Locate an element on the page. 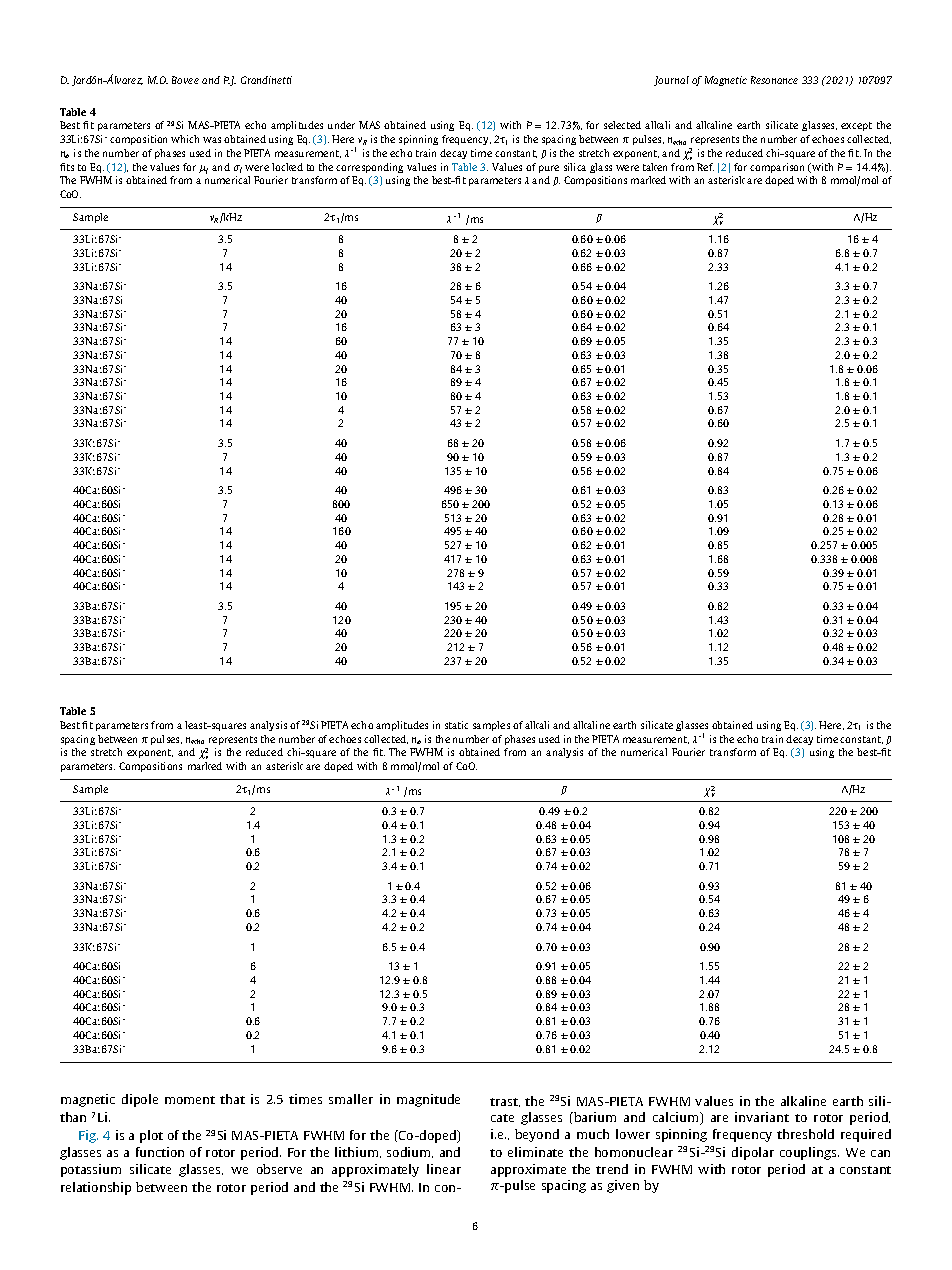 The image size is (952, 1270). moment is located at coordinates (190, 1100).
